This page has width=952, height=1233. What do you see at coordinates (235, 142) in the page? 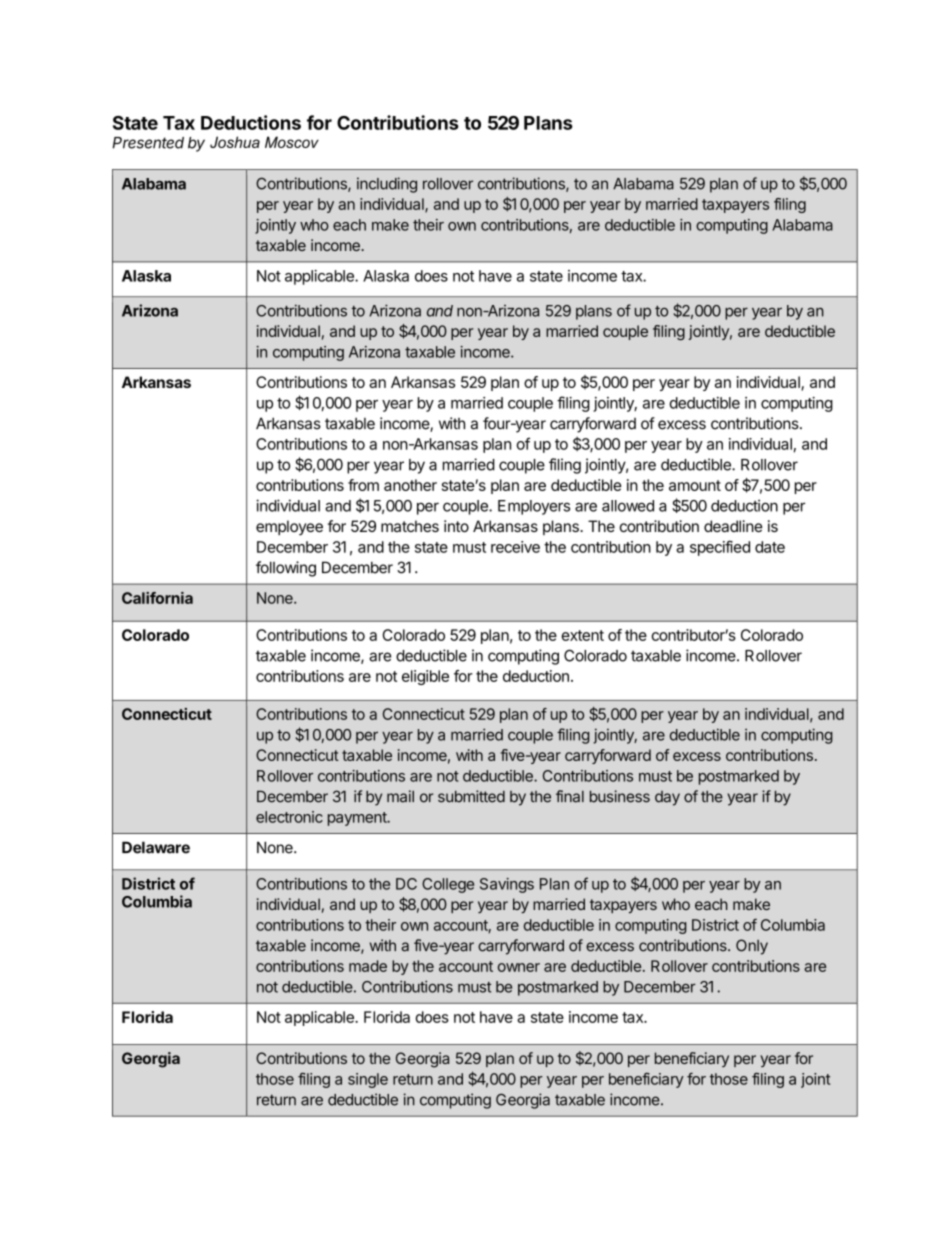
I see `Joshua` at bounding box center [235, 142].
